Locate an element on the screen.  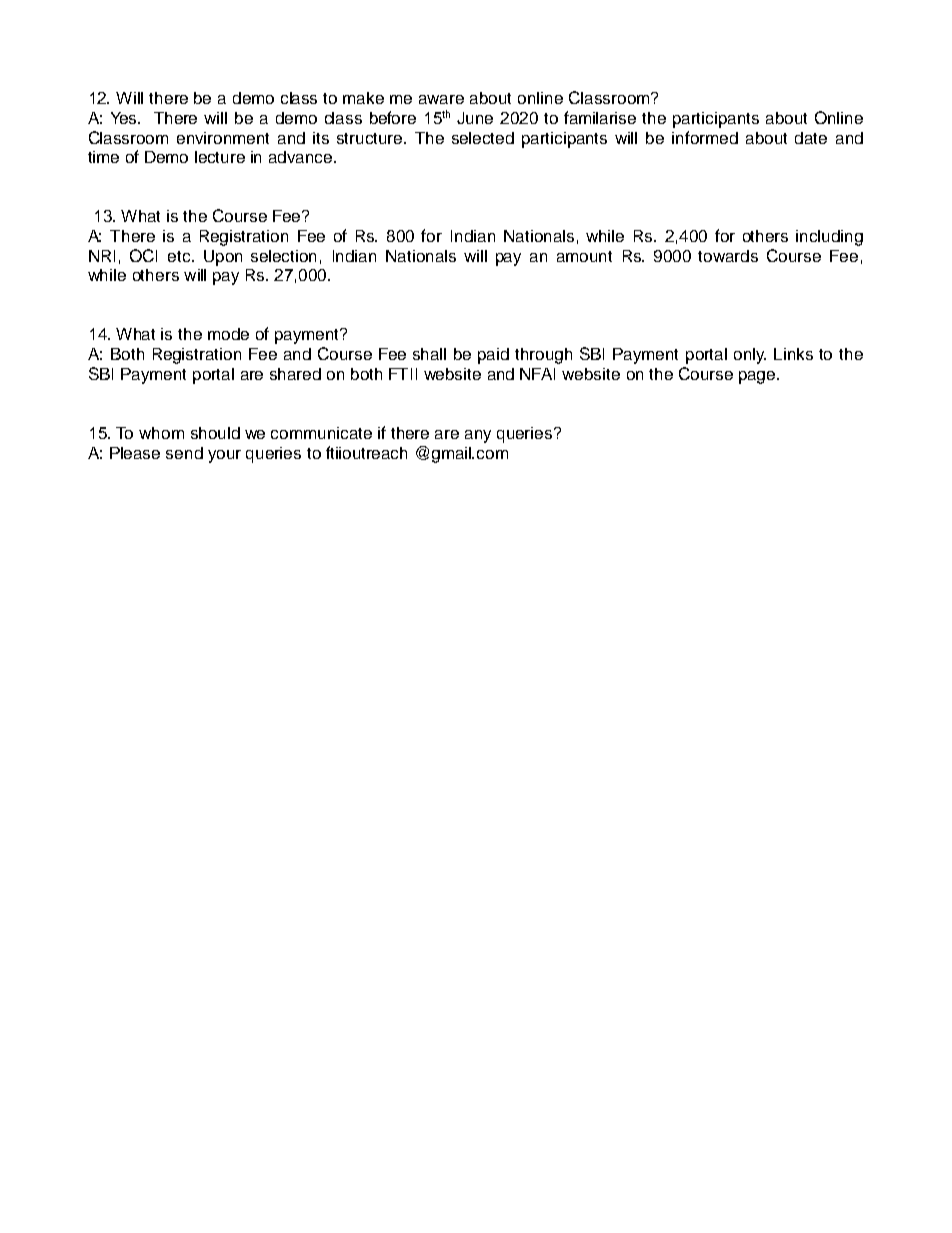
informed is located at coordinates (705, 137).
